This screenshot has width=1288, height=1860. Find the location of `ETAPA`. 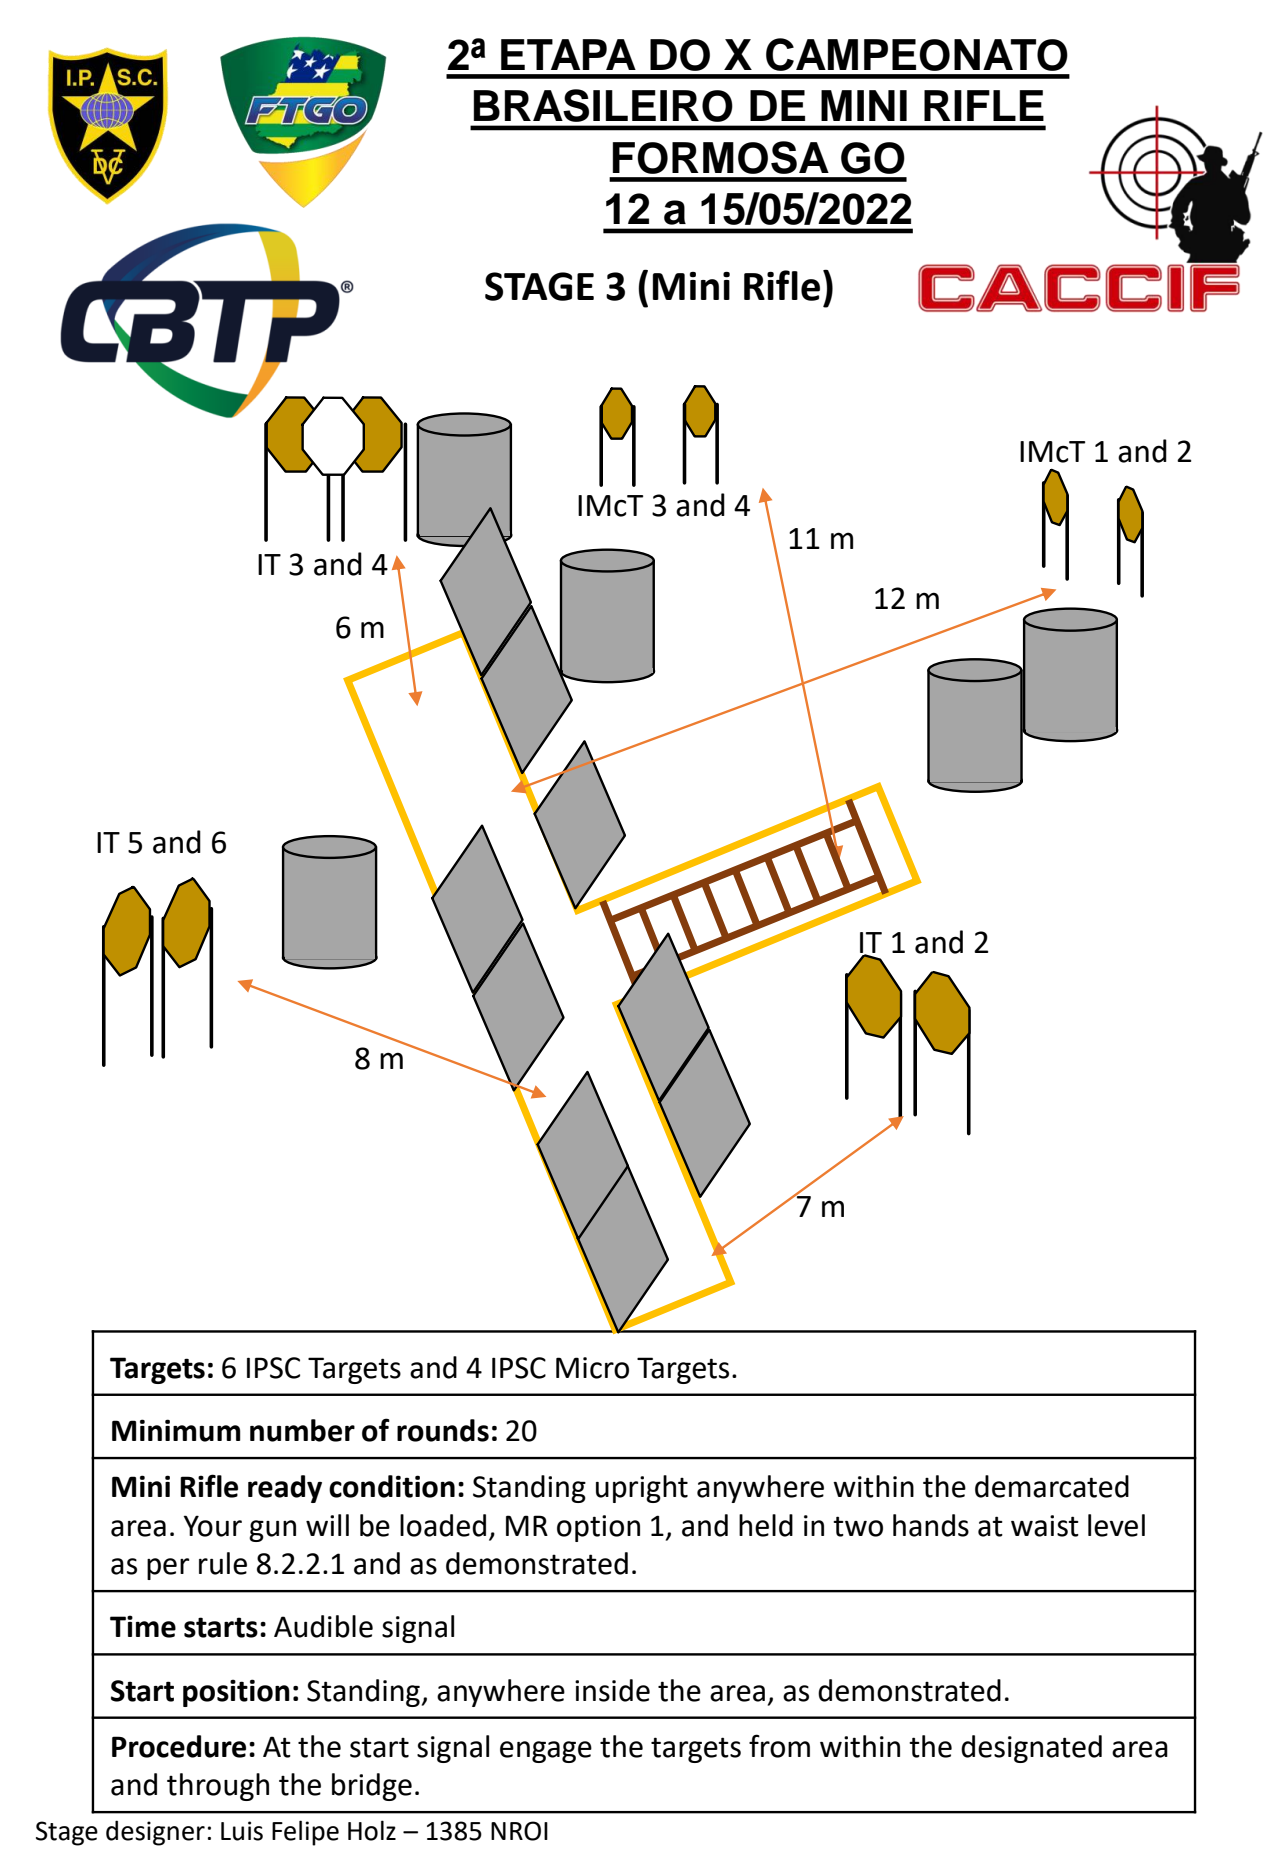

ETAPA is located at coordinates (568, 54).
